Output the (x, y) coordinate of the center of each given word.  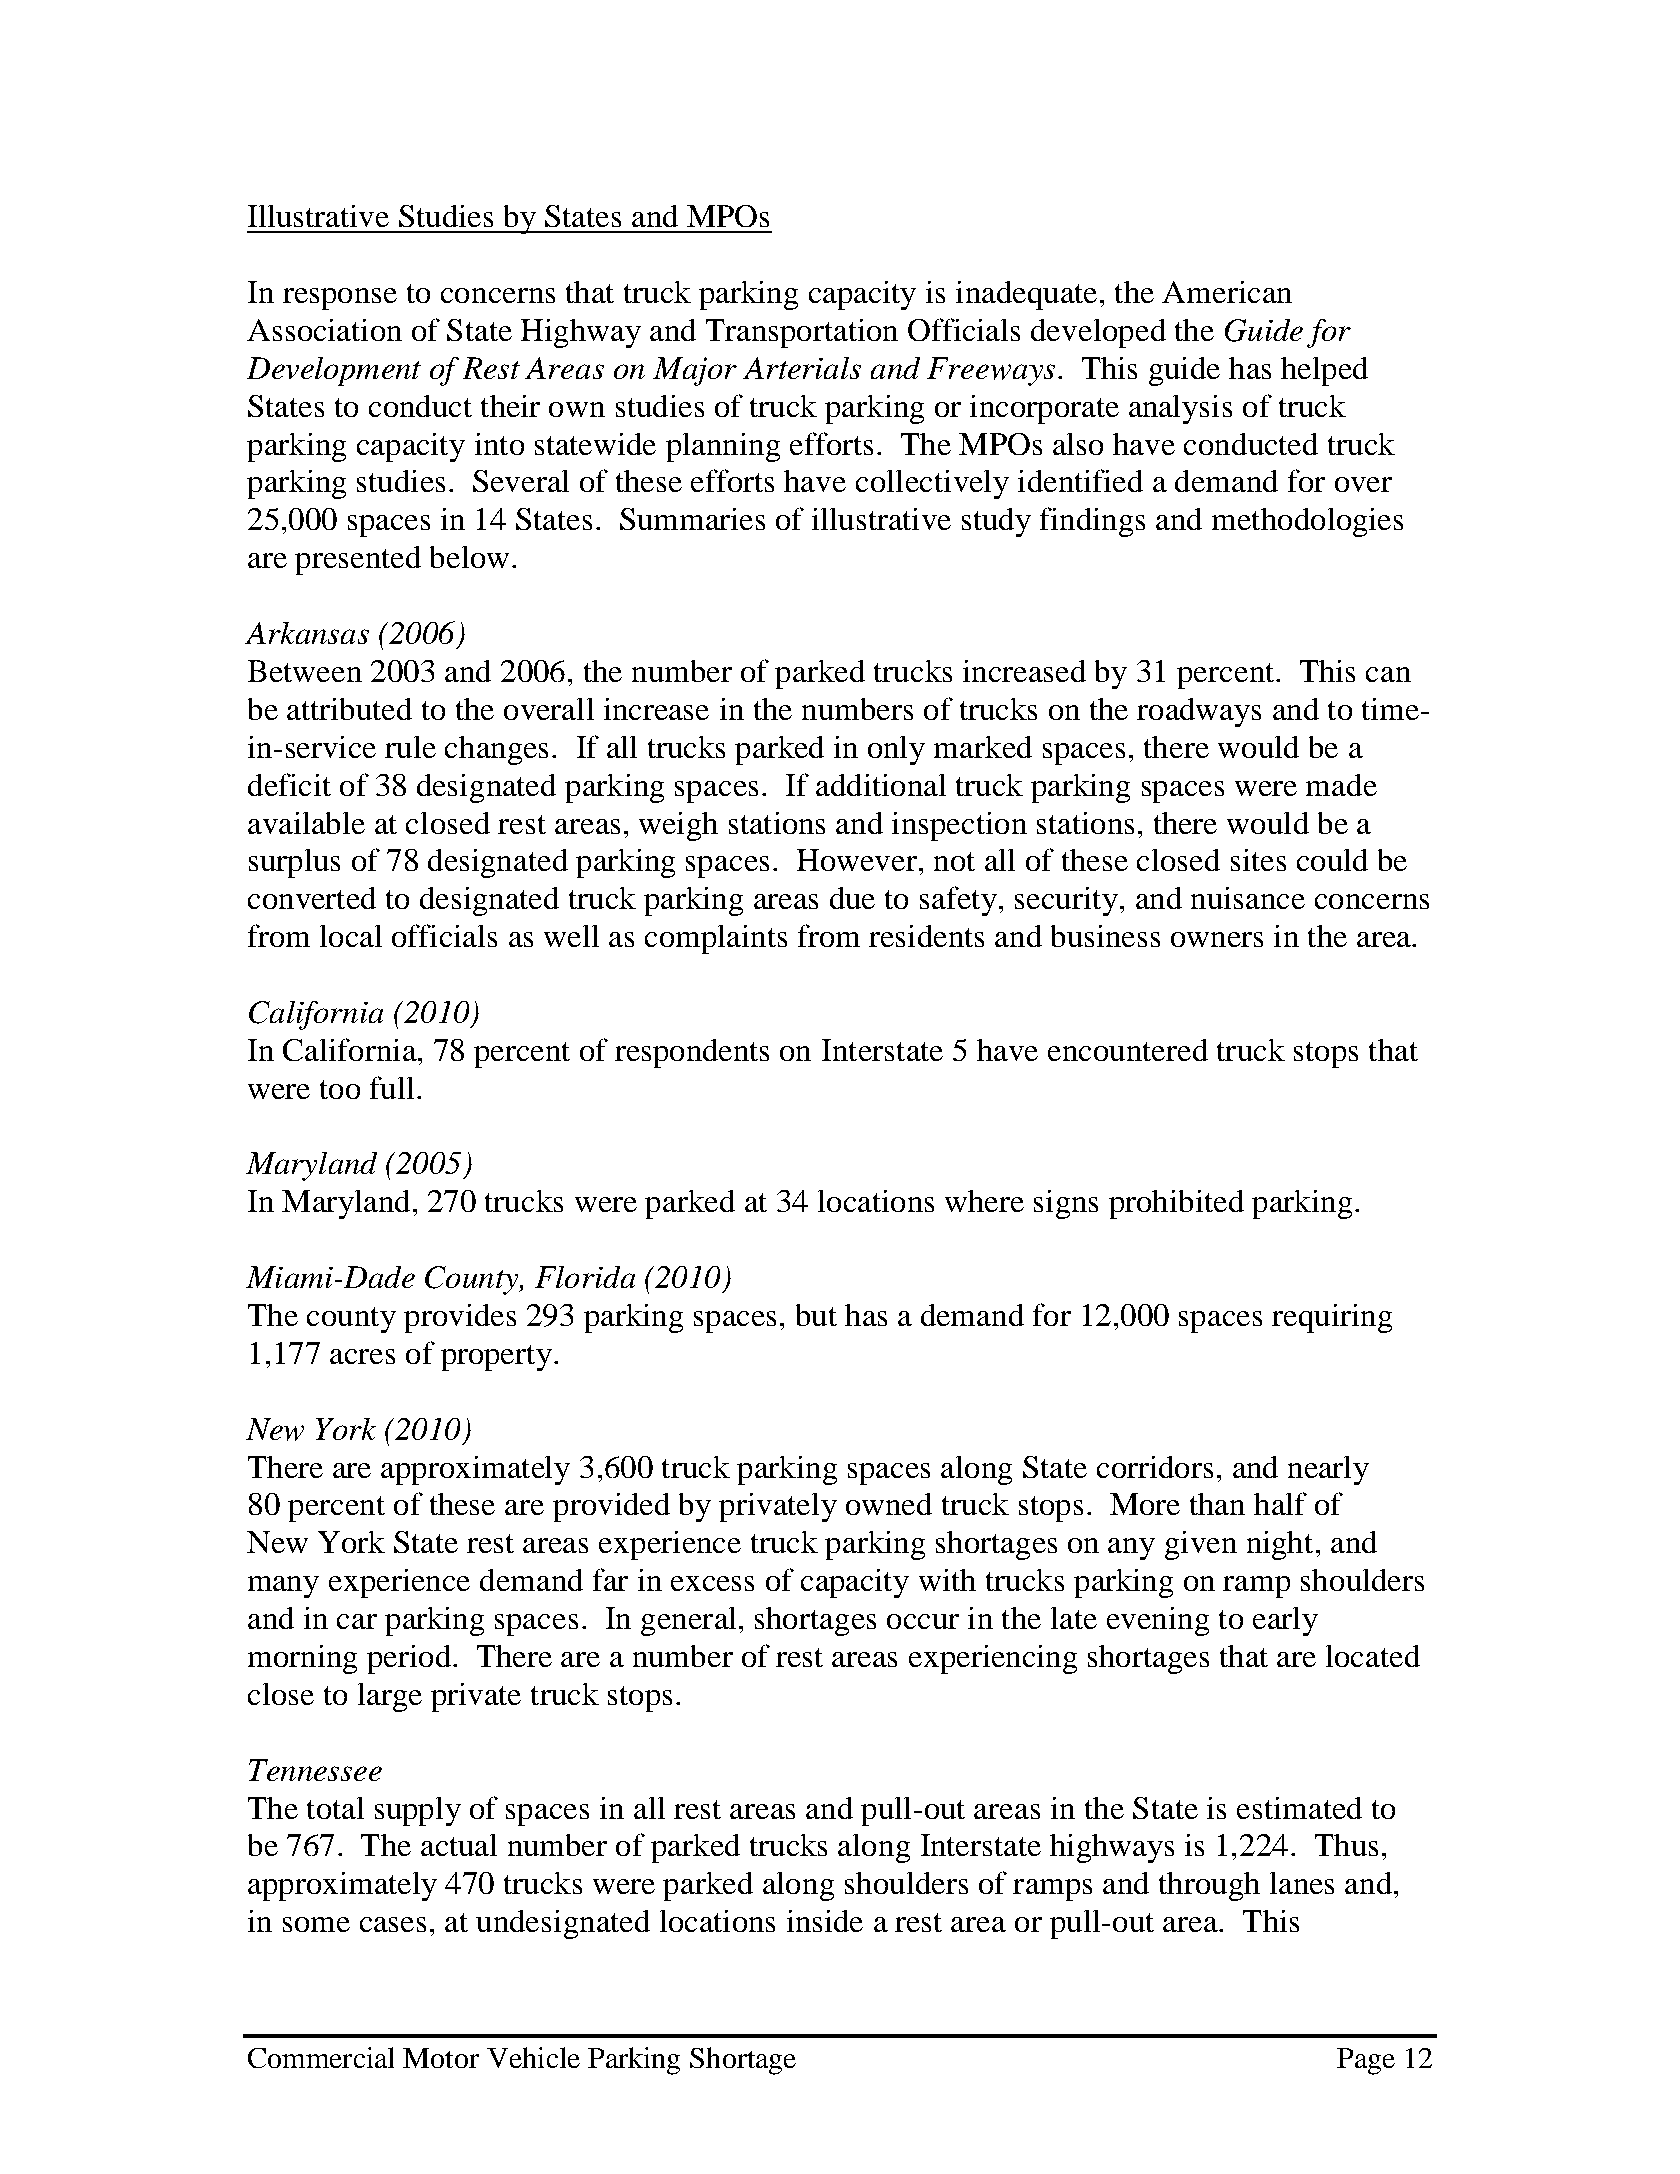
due (852, 898)
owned (889, 1504)
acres (362, 1356)
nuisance (1248, 898)
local (351, 936)
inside (825, 1921)
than (1217, 1504)
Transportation (802, 333)
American (1227, 292)
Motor (441, 2058)
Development (334, 371)
